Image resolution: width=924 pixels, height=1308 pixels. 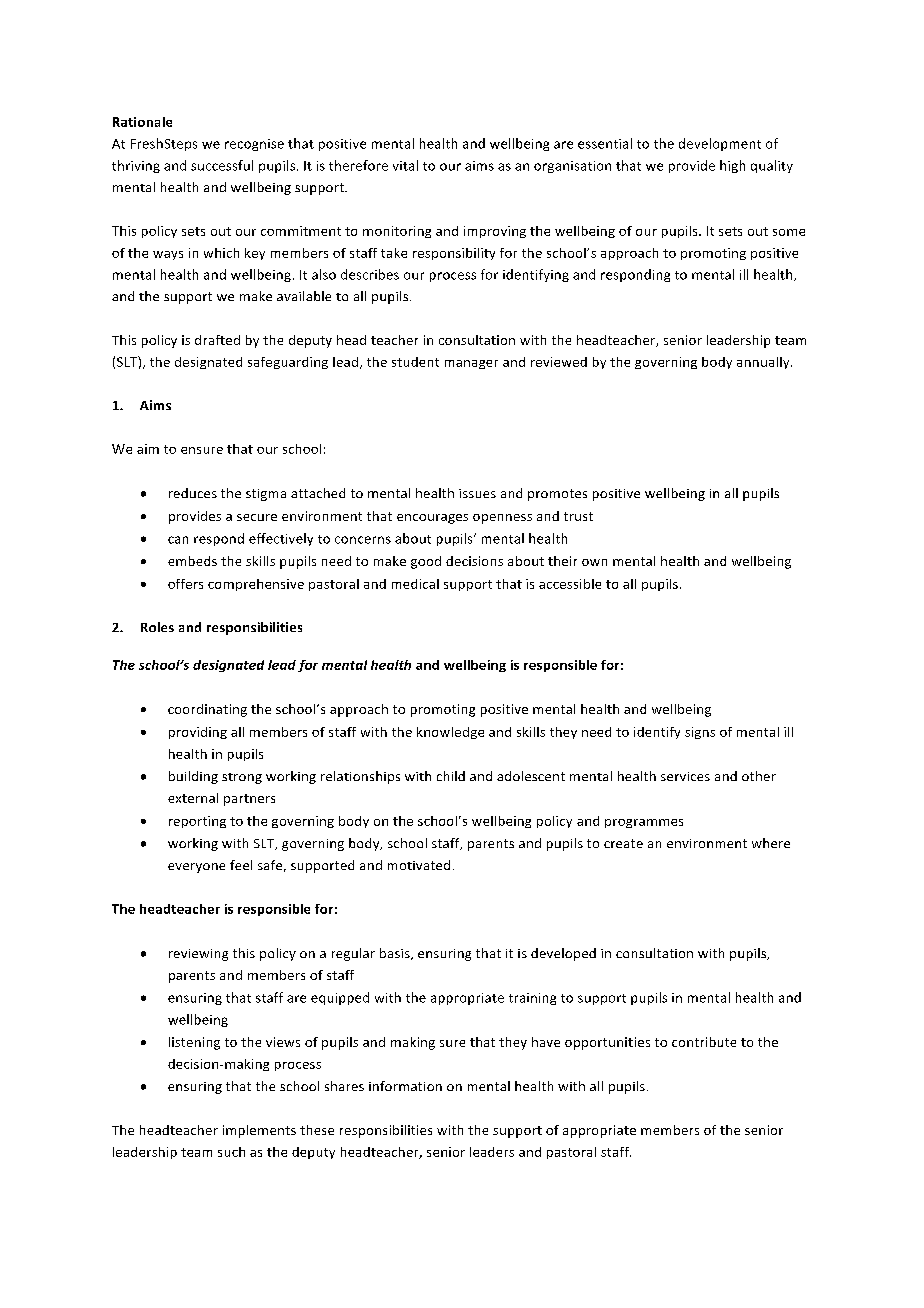 What do you see at coordinates (405, 1086) in the image?
I see `information` at bounding box center [405, 1086].
